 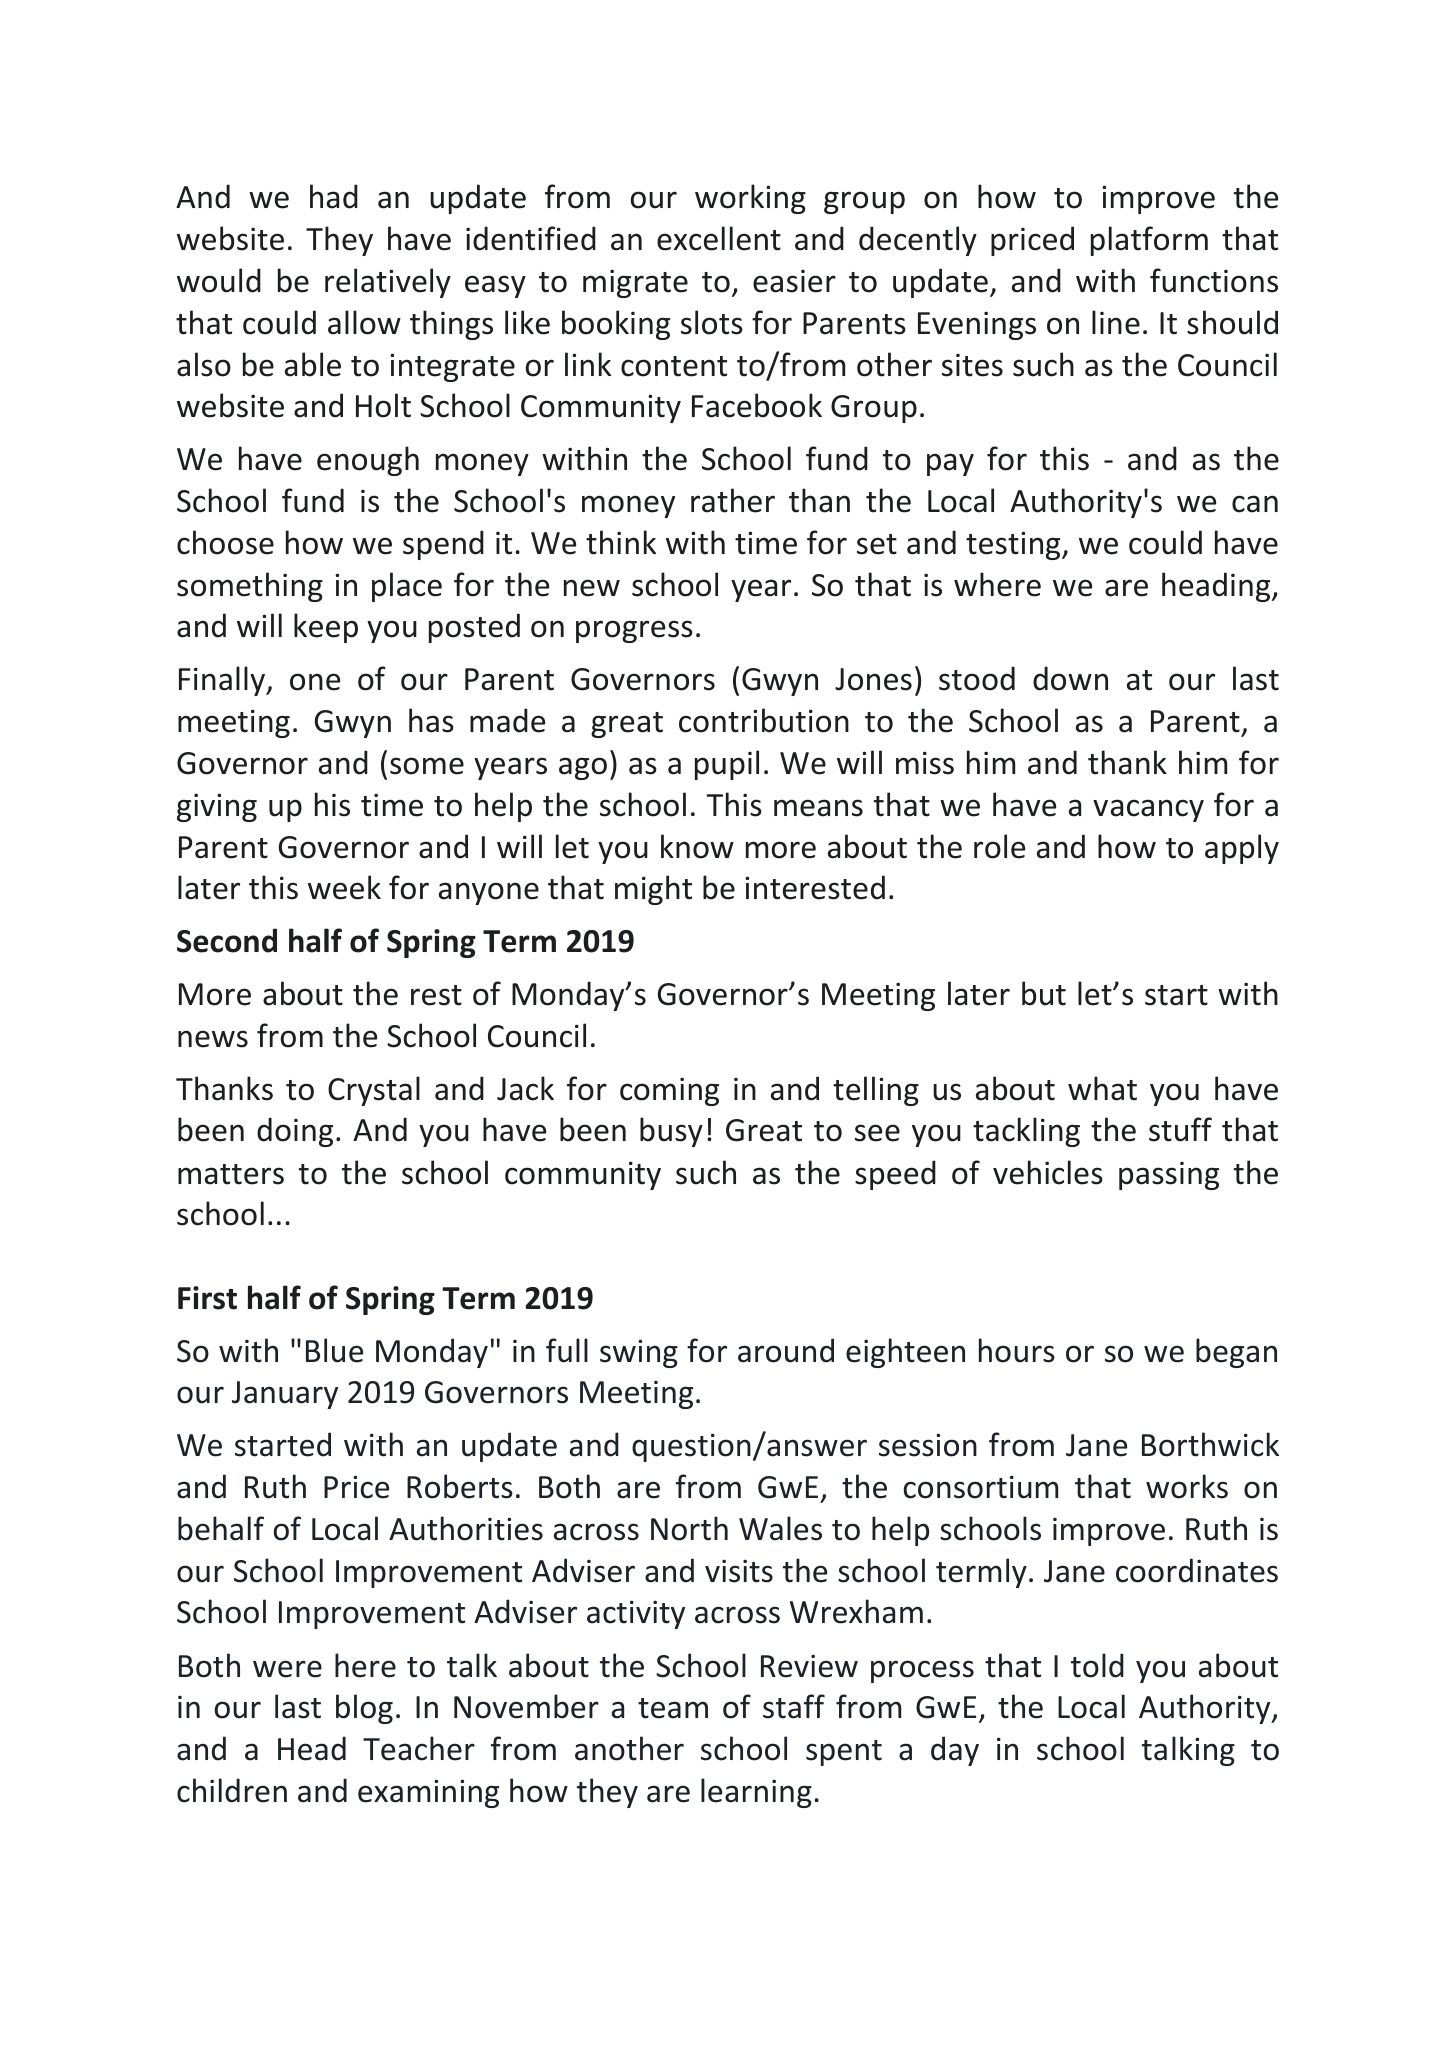 What do you see at coordinates (364, 1709) in the page?
I see `blog` at bounding box center [364, 1709].
